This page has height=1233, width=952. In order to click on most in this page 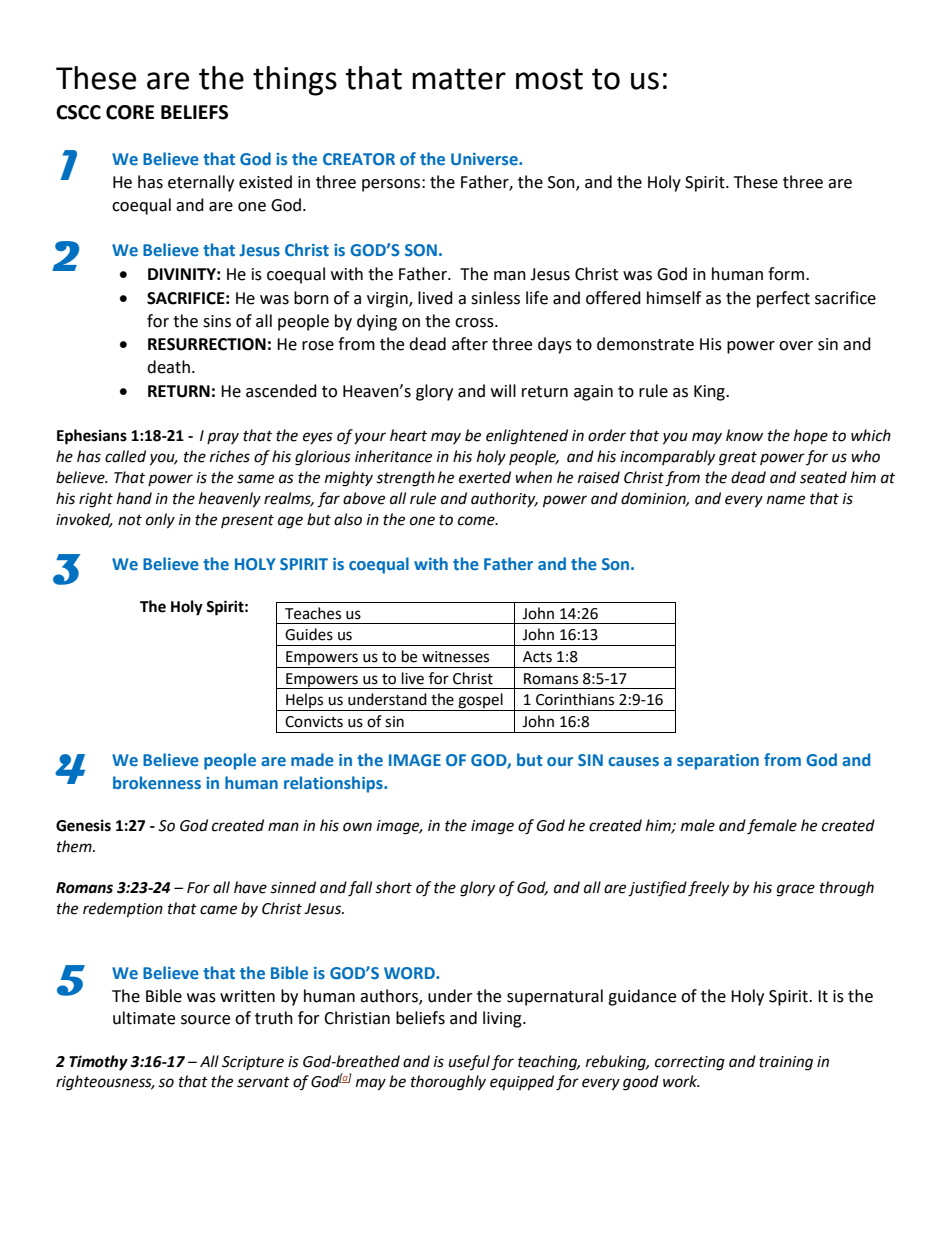, I will do `click(549, 79)`.
